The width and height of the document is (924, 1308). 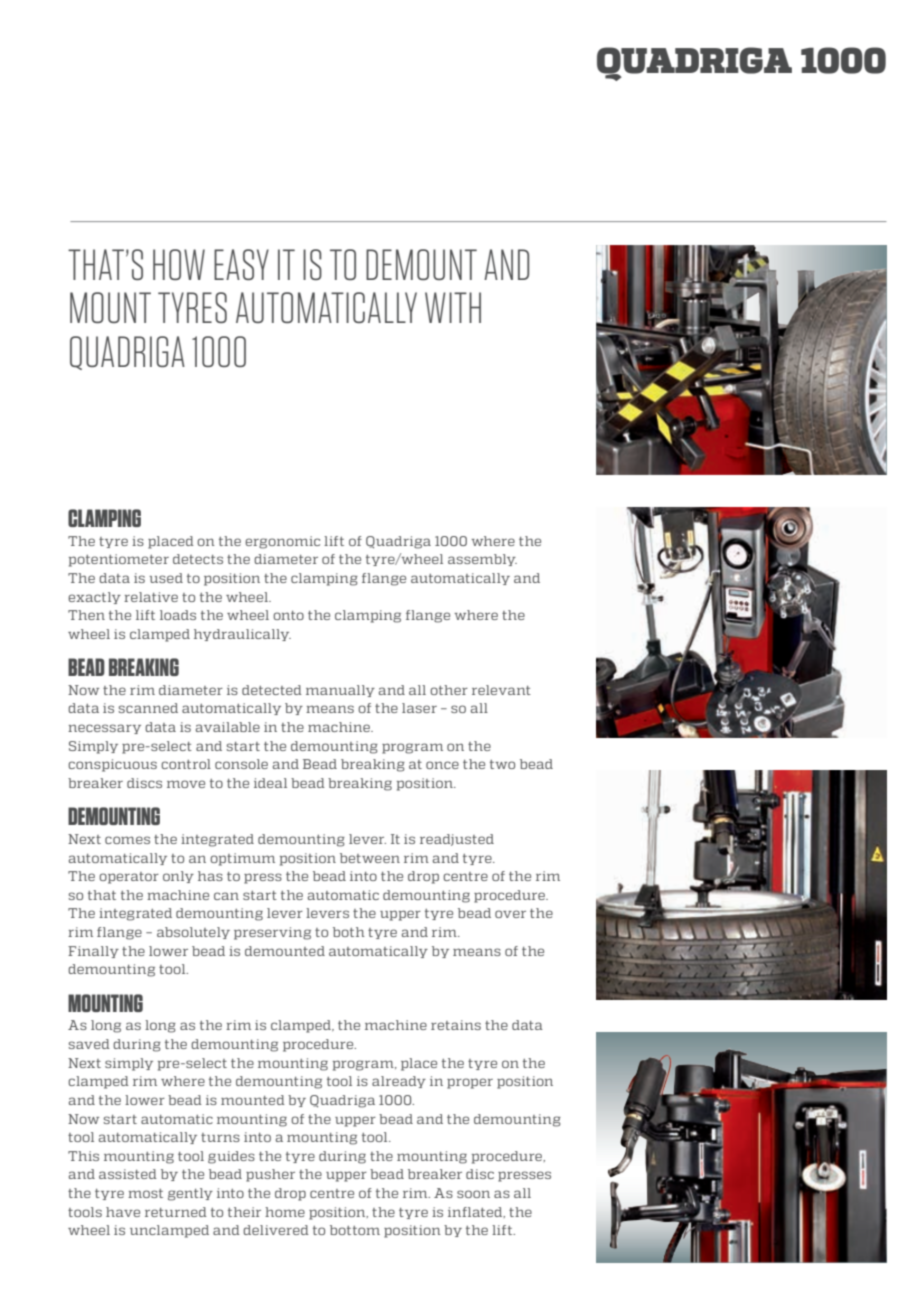 I want to click on assembly, so click(x=482, y=560).
